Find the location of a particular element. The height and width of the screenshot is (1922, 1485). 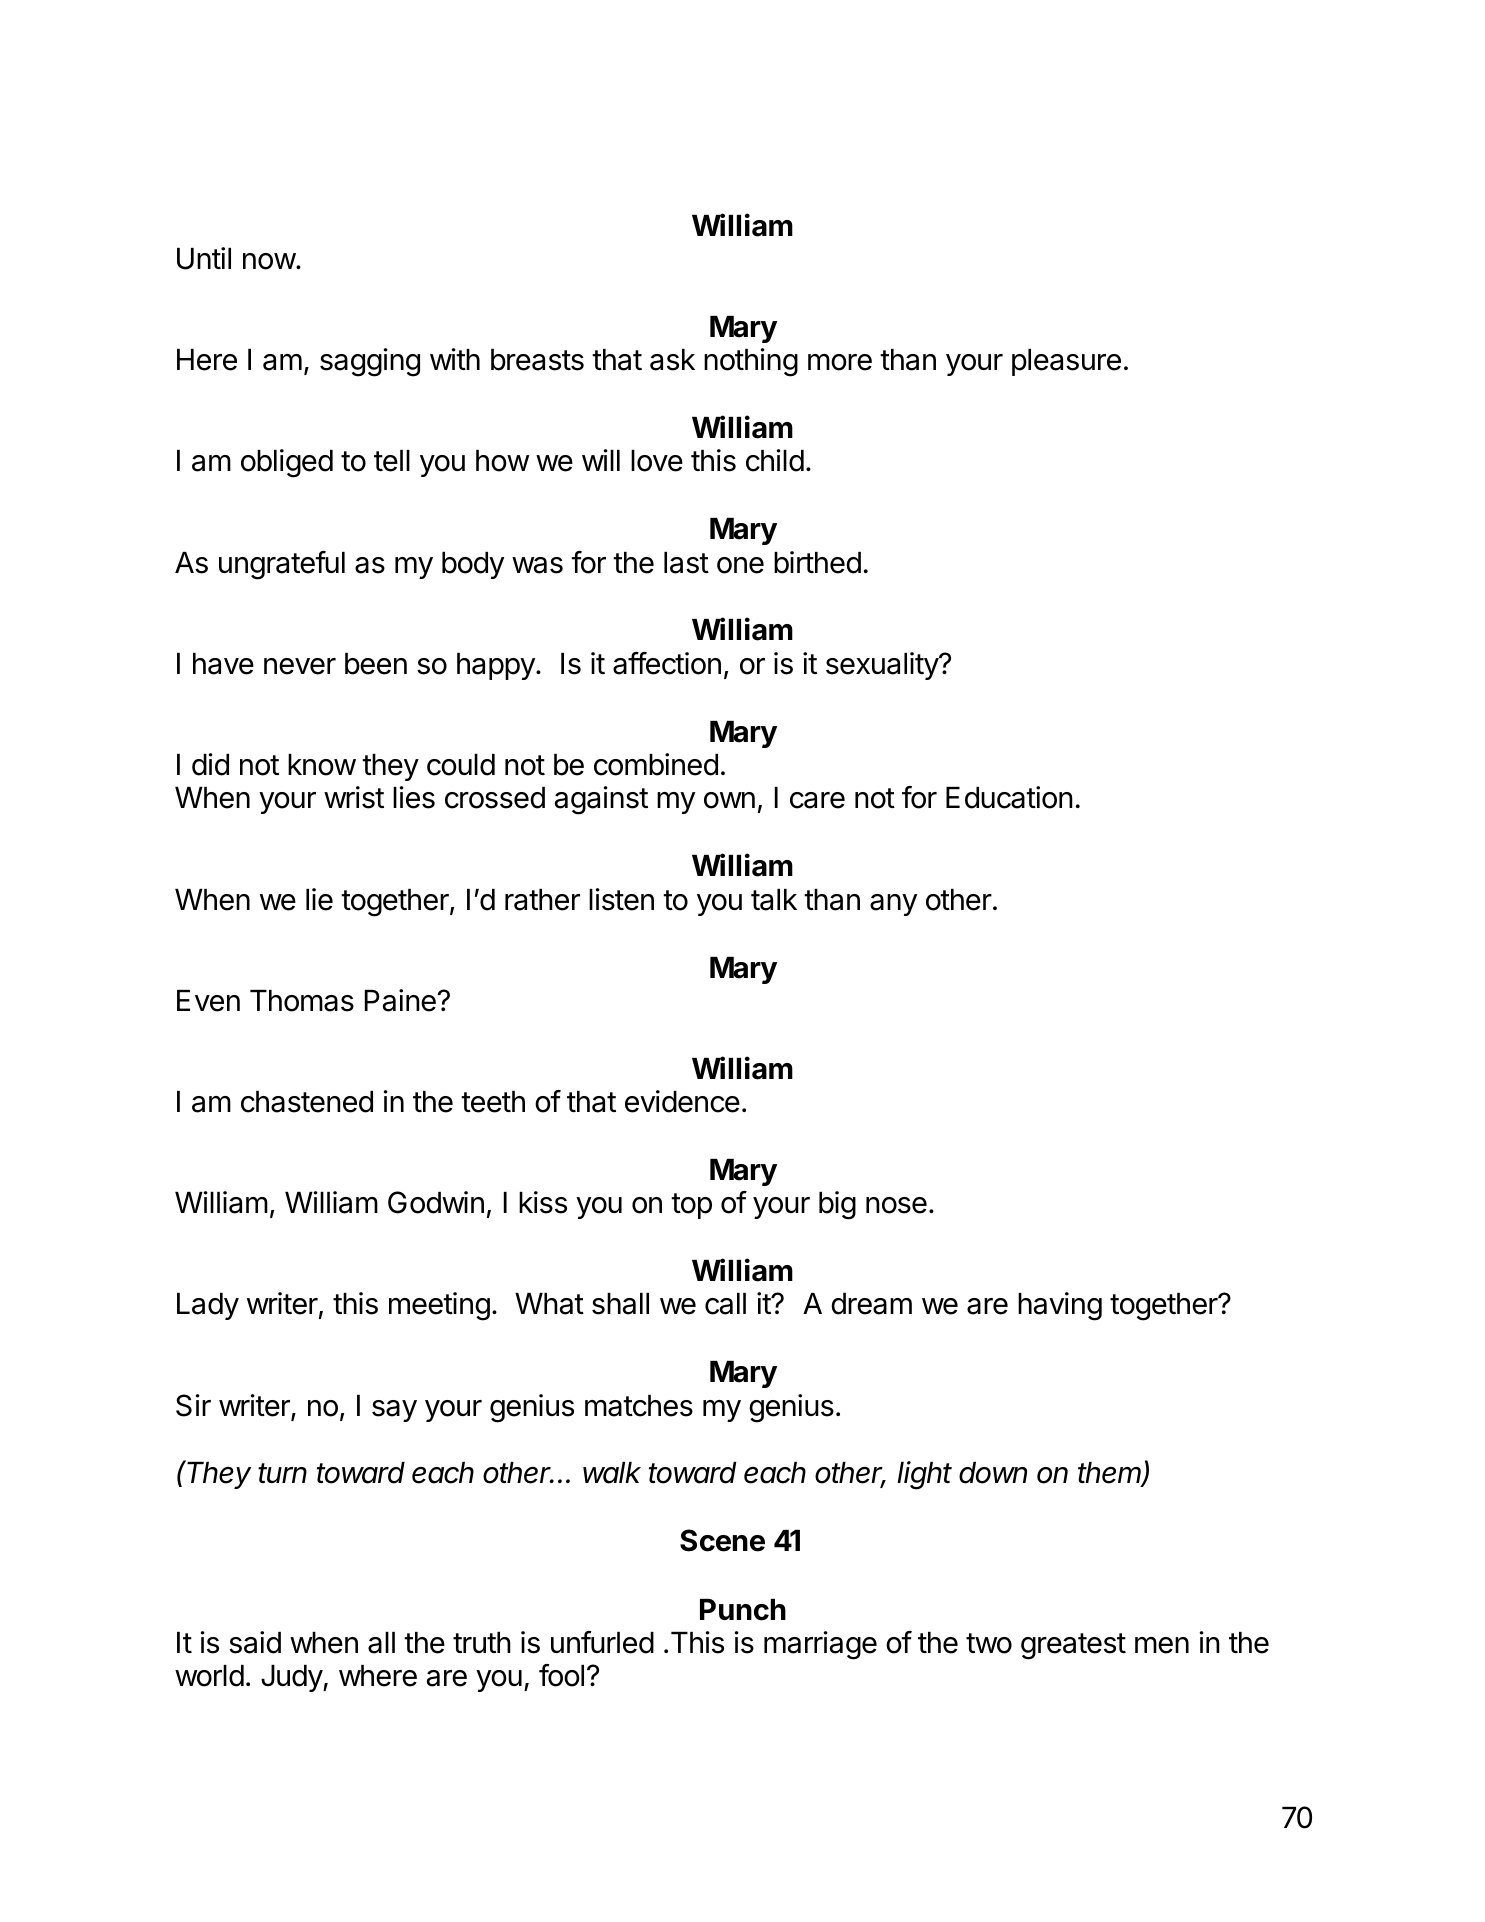

Punch is located at coordinates (743, 1610).
